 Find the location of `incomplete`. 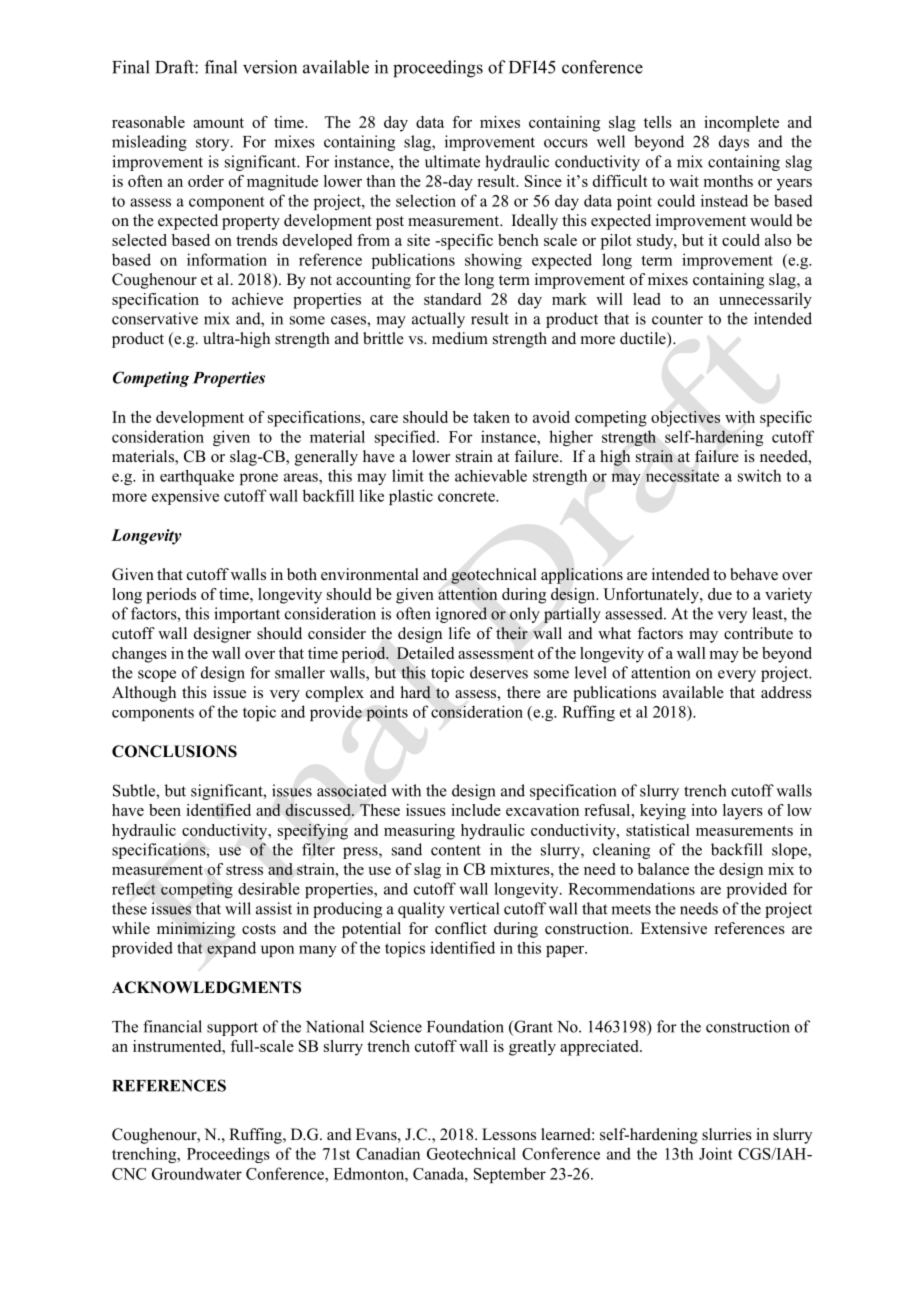

incomplete is located at coordinates (741, 124).
